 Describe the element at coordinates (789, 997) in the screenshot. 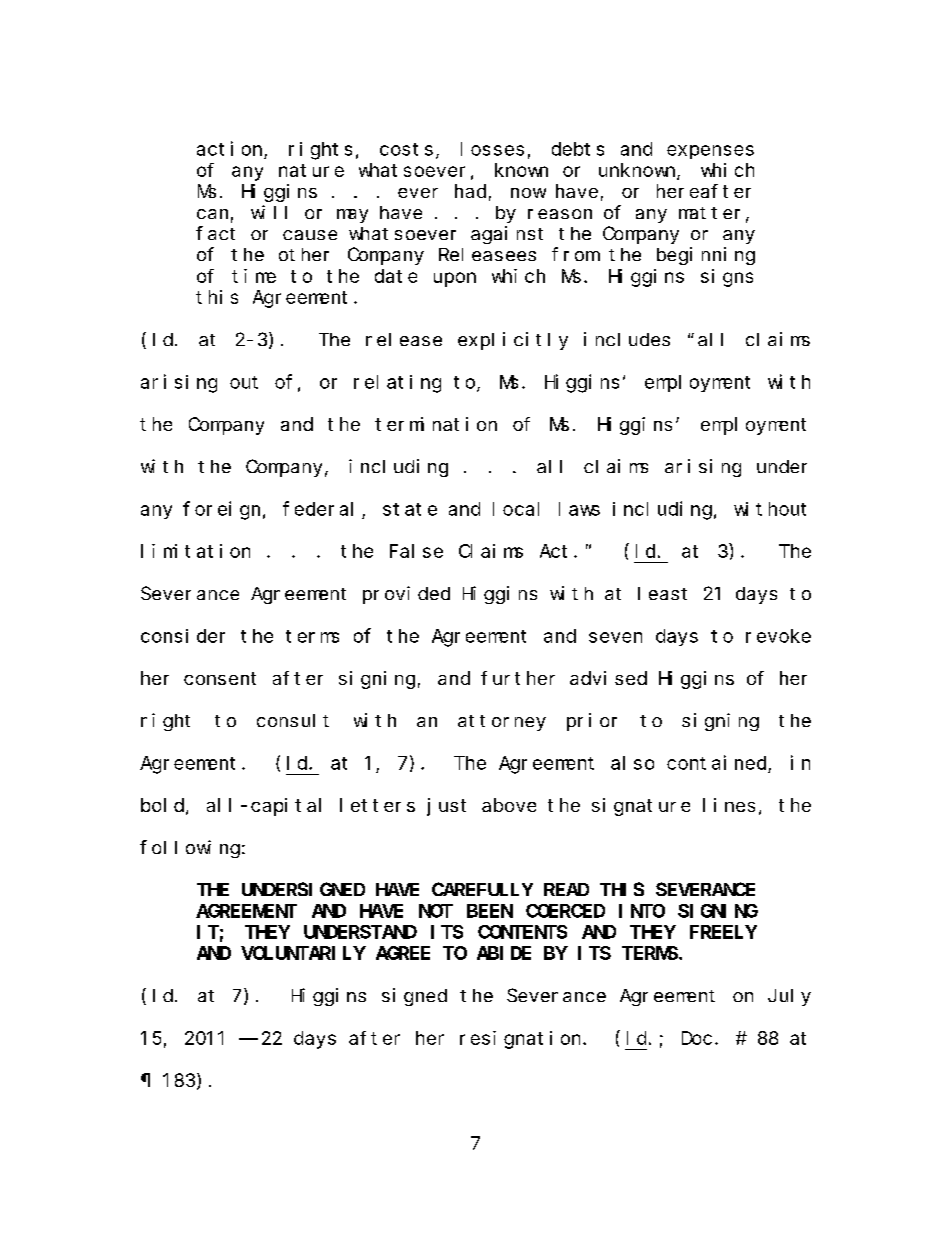

I see `July` at that location.
